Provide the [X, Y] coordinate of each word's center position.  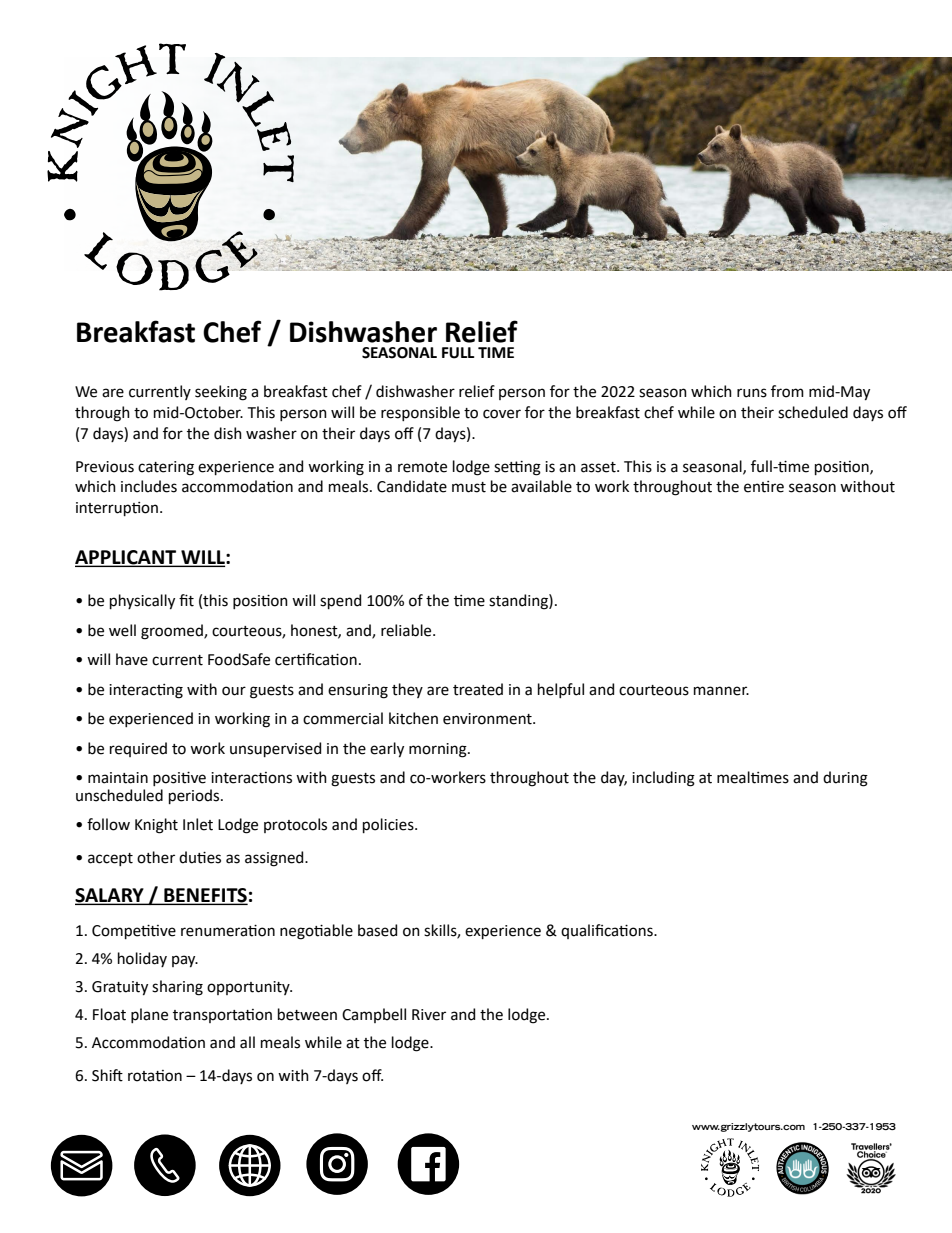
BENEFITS [205, 896]
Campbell [374, 1015]
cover [502, 414]
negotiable [316, 932]
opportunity [249, 988]
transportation [222, 1016]
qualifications [608, 931]
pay [185, 961]
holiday [142, 959]
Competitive [134, 931]
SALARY [110, 896]
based [377, 930]
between [307, 1014]
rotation [155, 1076]
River [429, 1015]
